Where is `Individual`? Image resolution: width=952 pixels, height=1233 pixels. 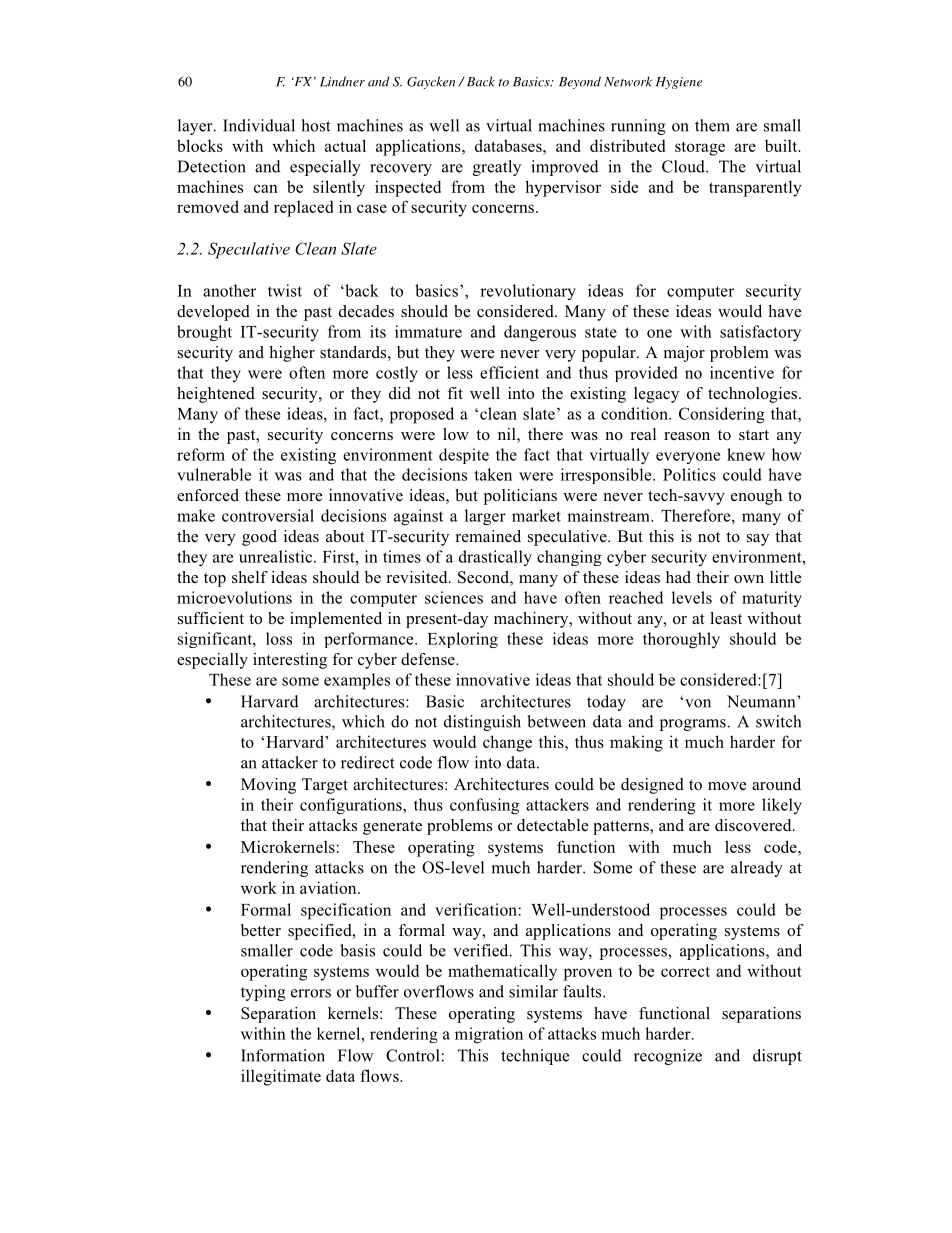
Individual is located at coordinates (259, 125).
